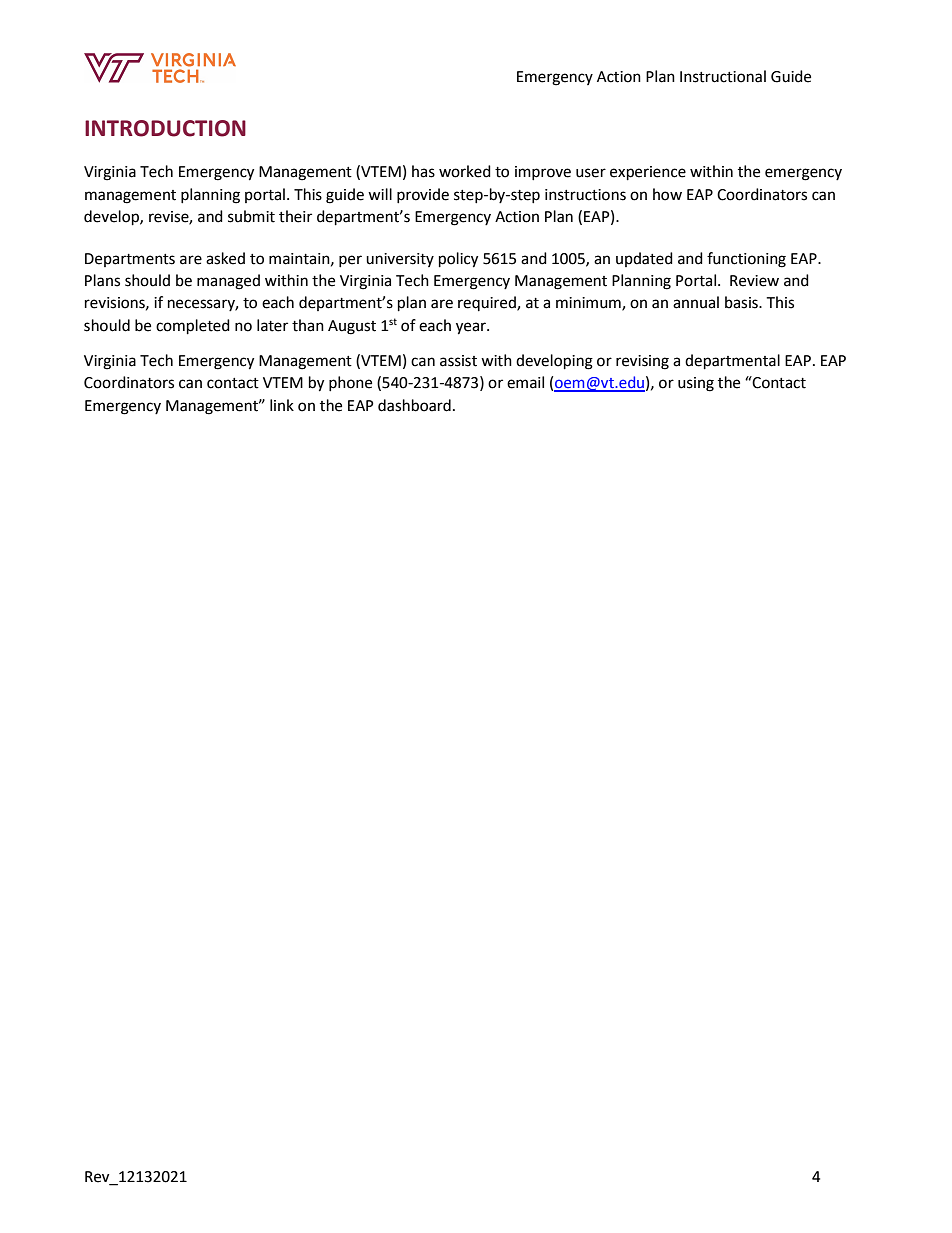 Image resolution: width=952 pixels, height=1233 pixels. What do you see at coordinates (696, 384) in the screenshot?
I see `using` at bounding box center [696, 384].
